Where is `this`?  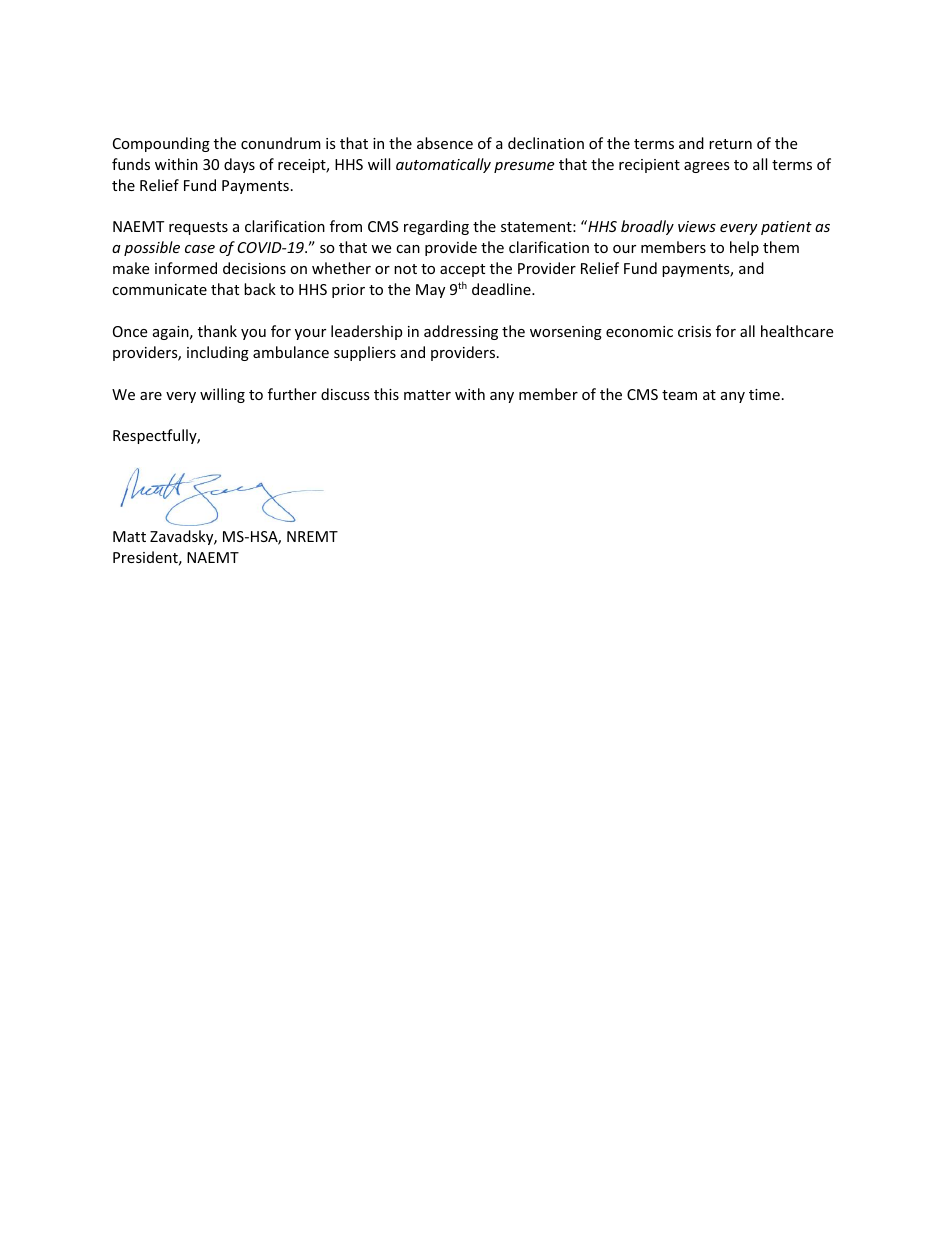
this is located at coordinates (386, 394).
